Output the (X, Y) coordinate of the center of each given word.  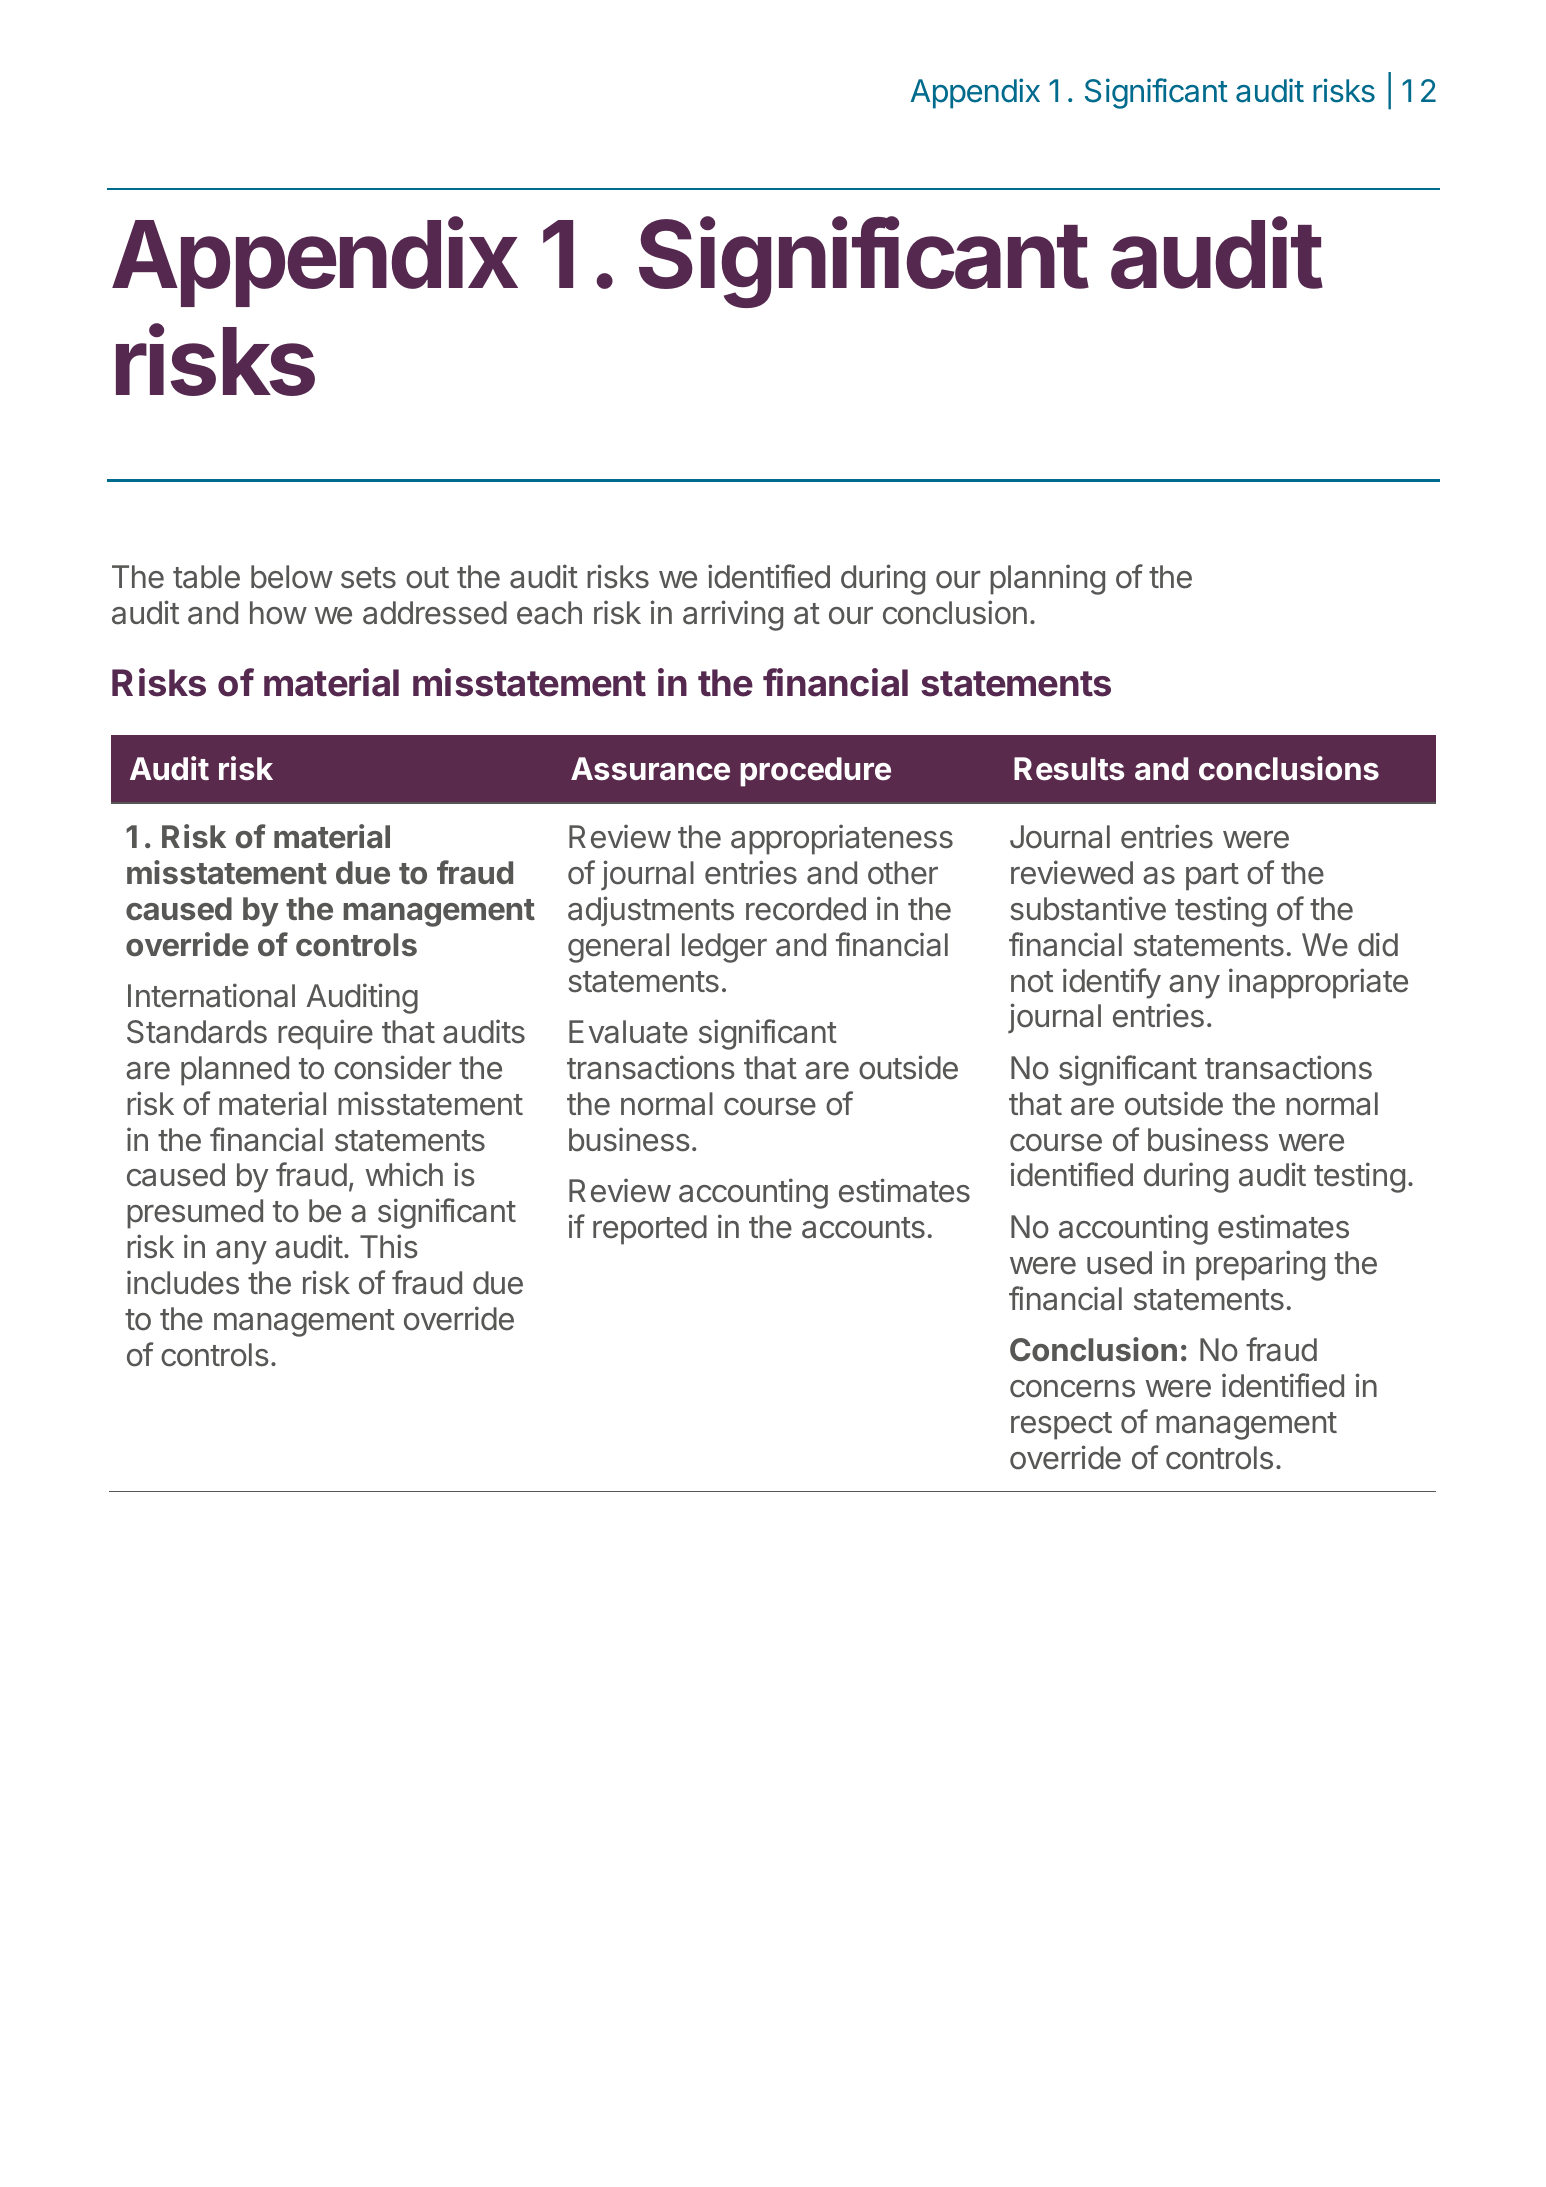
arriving (733, 615)
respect (1061, 1426)
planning (1047, 579)
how (278, 613)
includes (183, 1282)
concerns (1072, 1389)
